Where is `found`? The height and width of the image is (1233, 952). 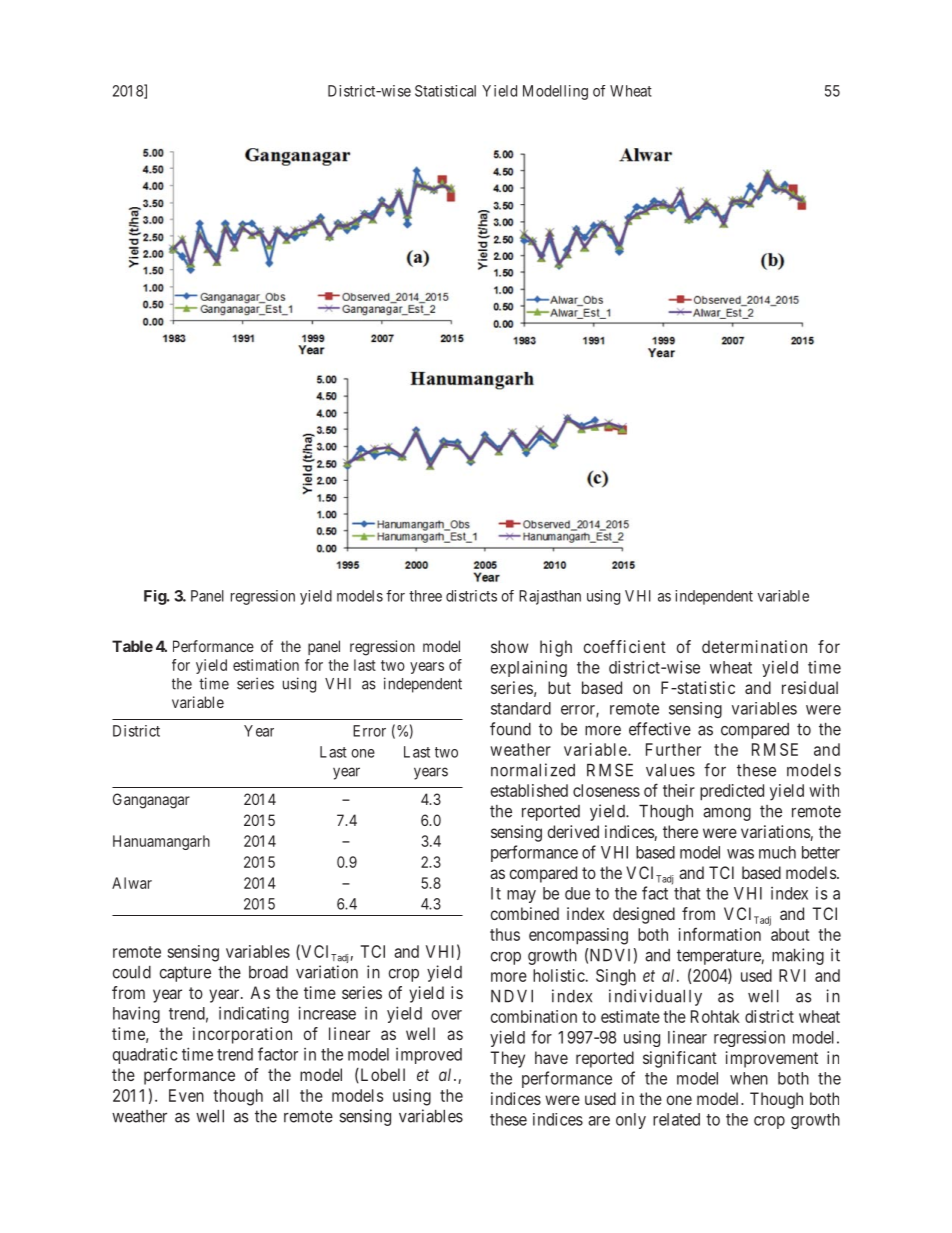
found is located at coordinates (510, 729).
